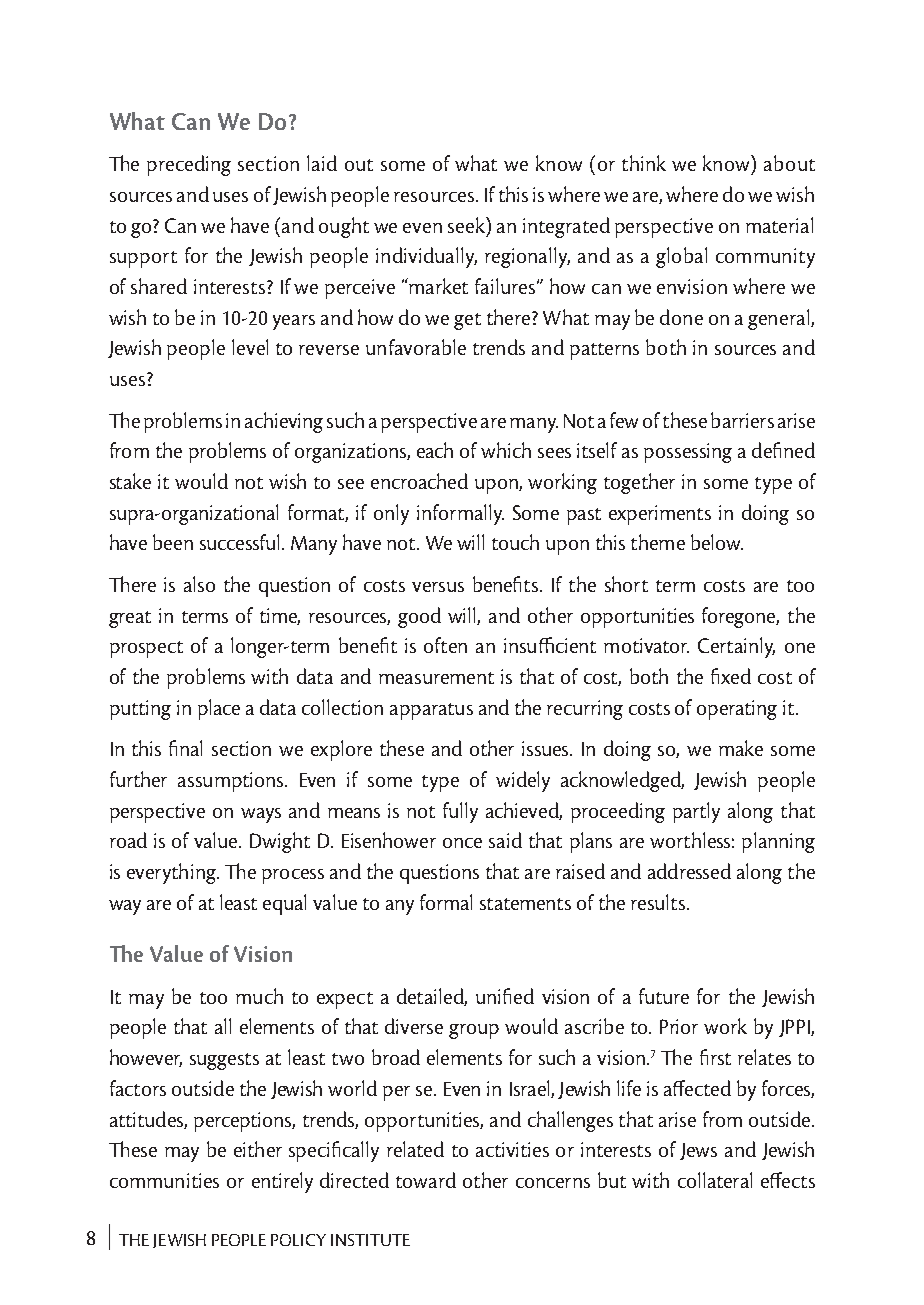 This screenshot has height=1305, width=924. Describe the element at coordinates (426, 1180) in the screenshot. I see `toward` at that location.
